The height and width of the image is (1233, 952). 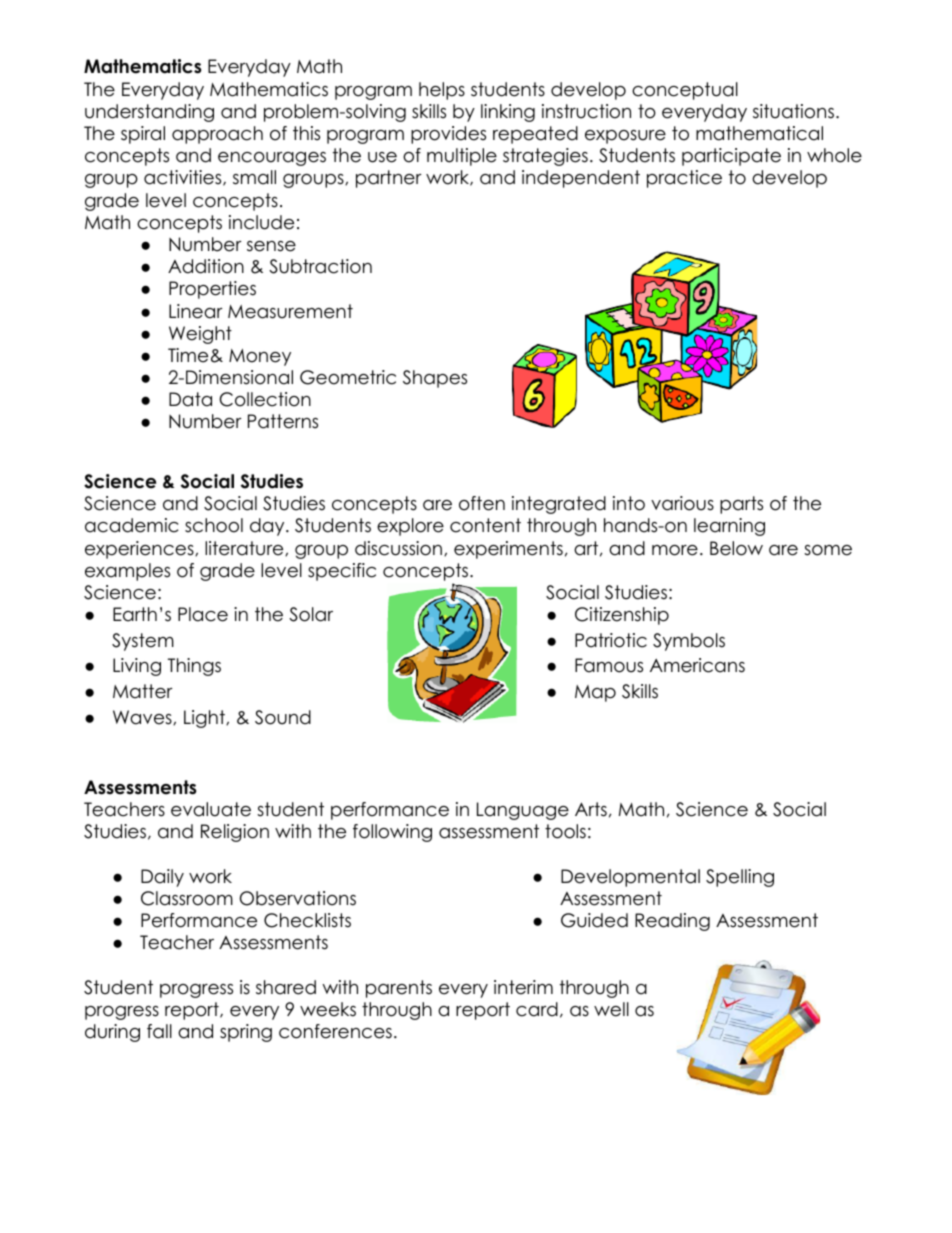 What do you see at coordinates (190, 399) in the image?
I see `Data` at bounding box center [190, 399].
